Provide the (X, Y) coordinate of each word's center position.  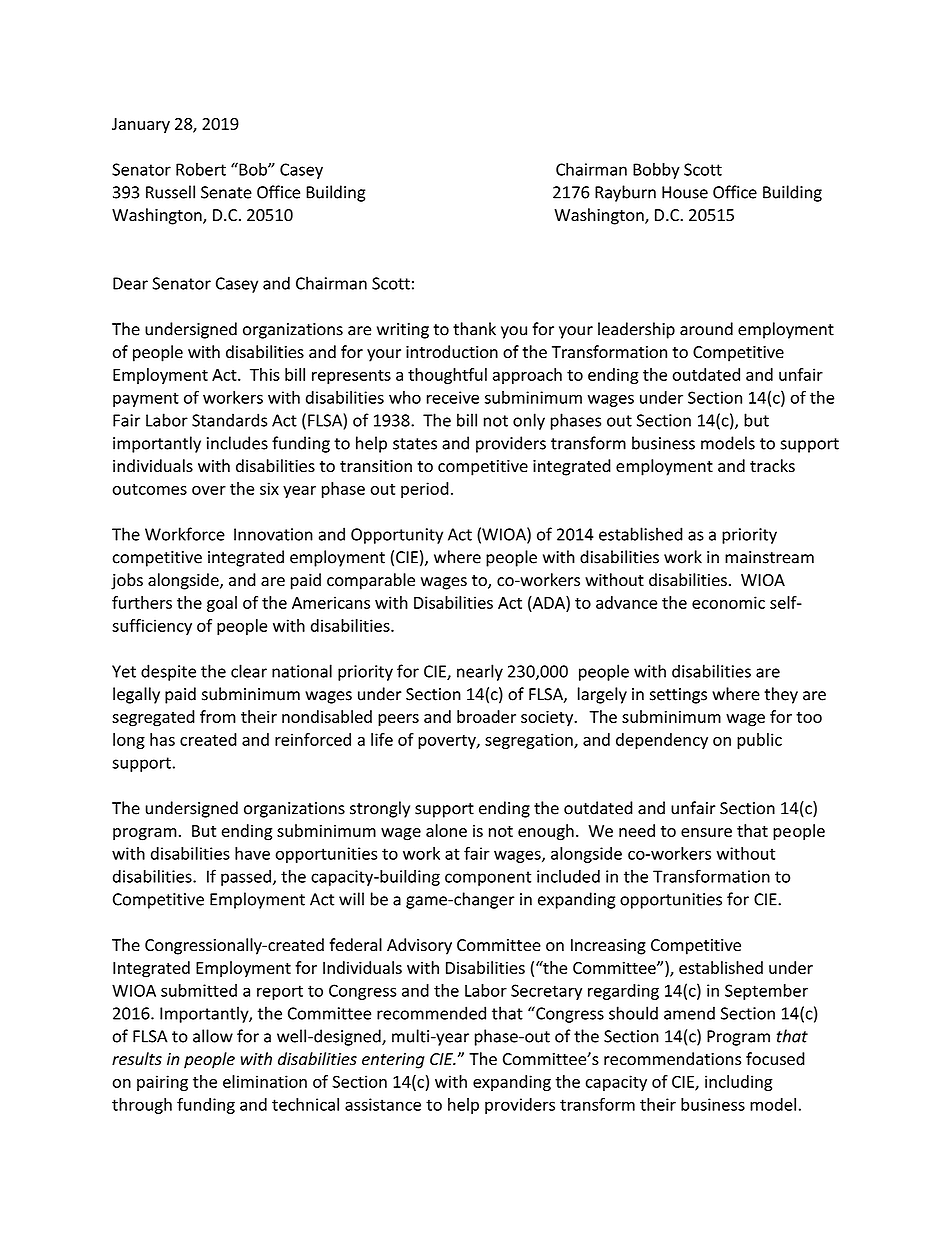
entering (393, 1061)
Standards (229, 420)
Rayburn (625, 193)
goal (222, 604)
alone (446, 830)
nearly (480, 672)
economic (728, 602)
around (706, 329)
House (685, 192)
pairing (162, 1083)
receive (453, 397)
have (252, 853)
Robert (201, 169)
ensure (706, 832)
